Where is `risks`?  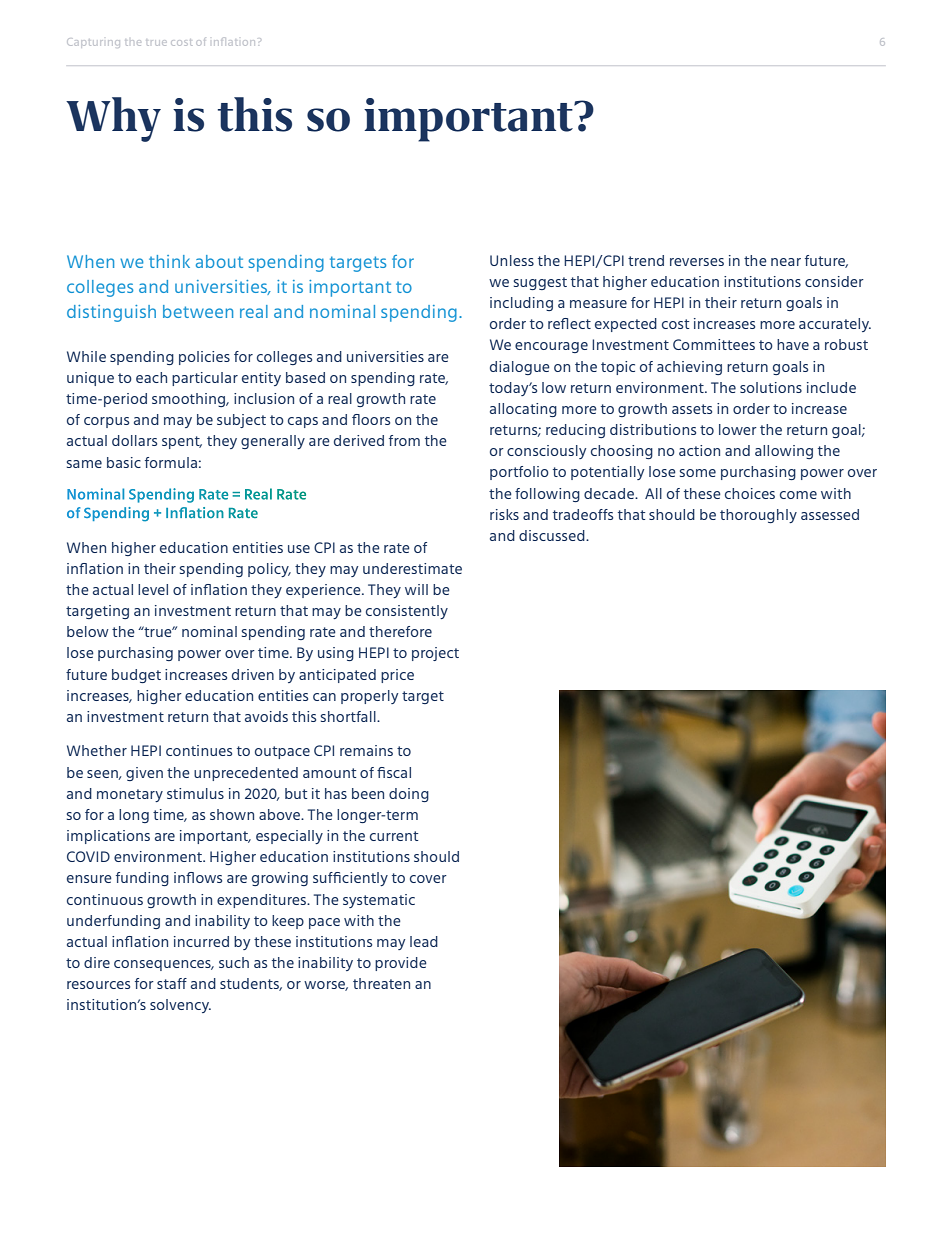
risks is located at coordinates (504, 514).
